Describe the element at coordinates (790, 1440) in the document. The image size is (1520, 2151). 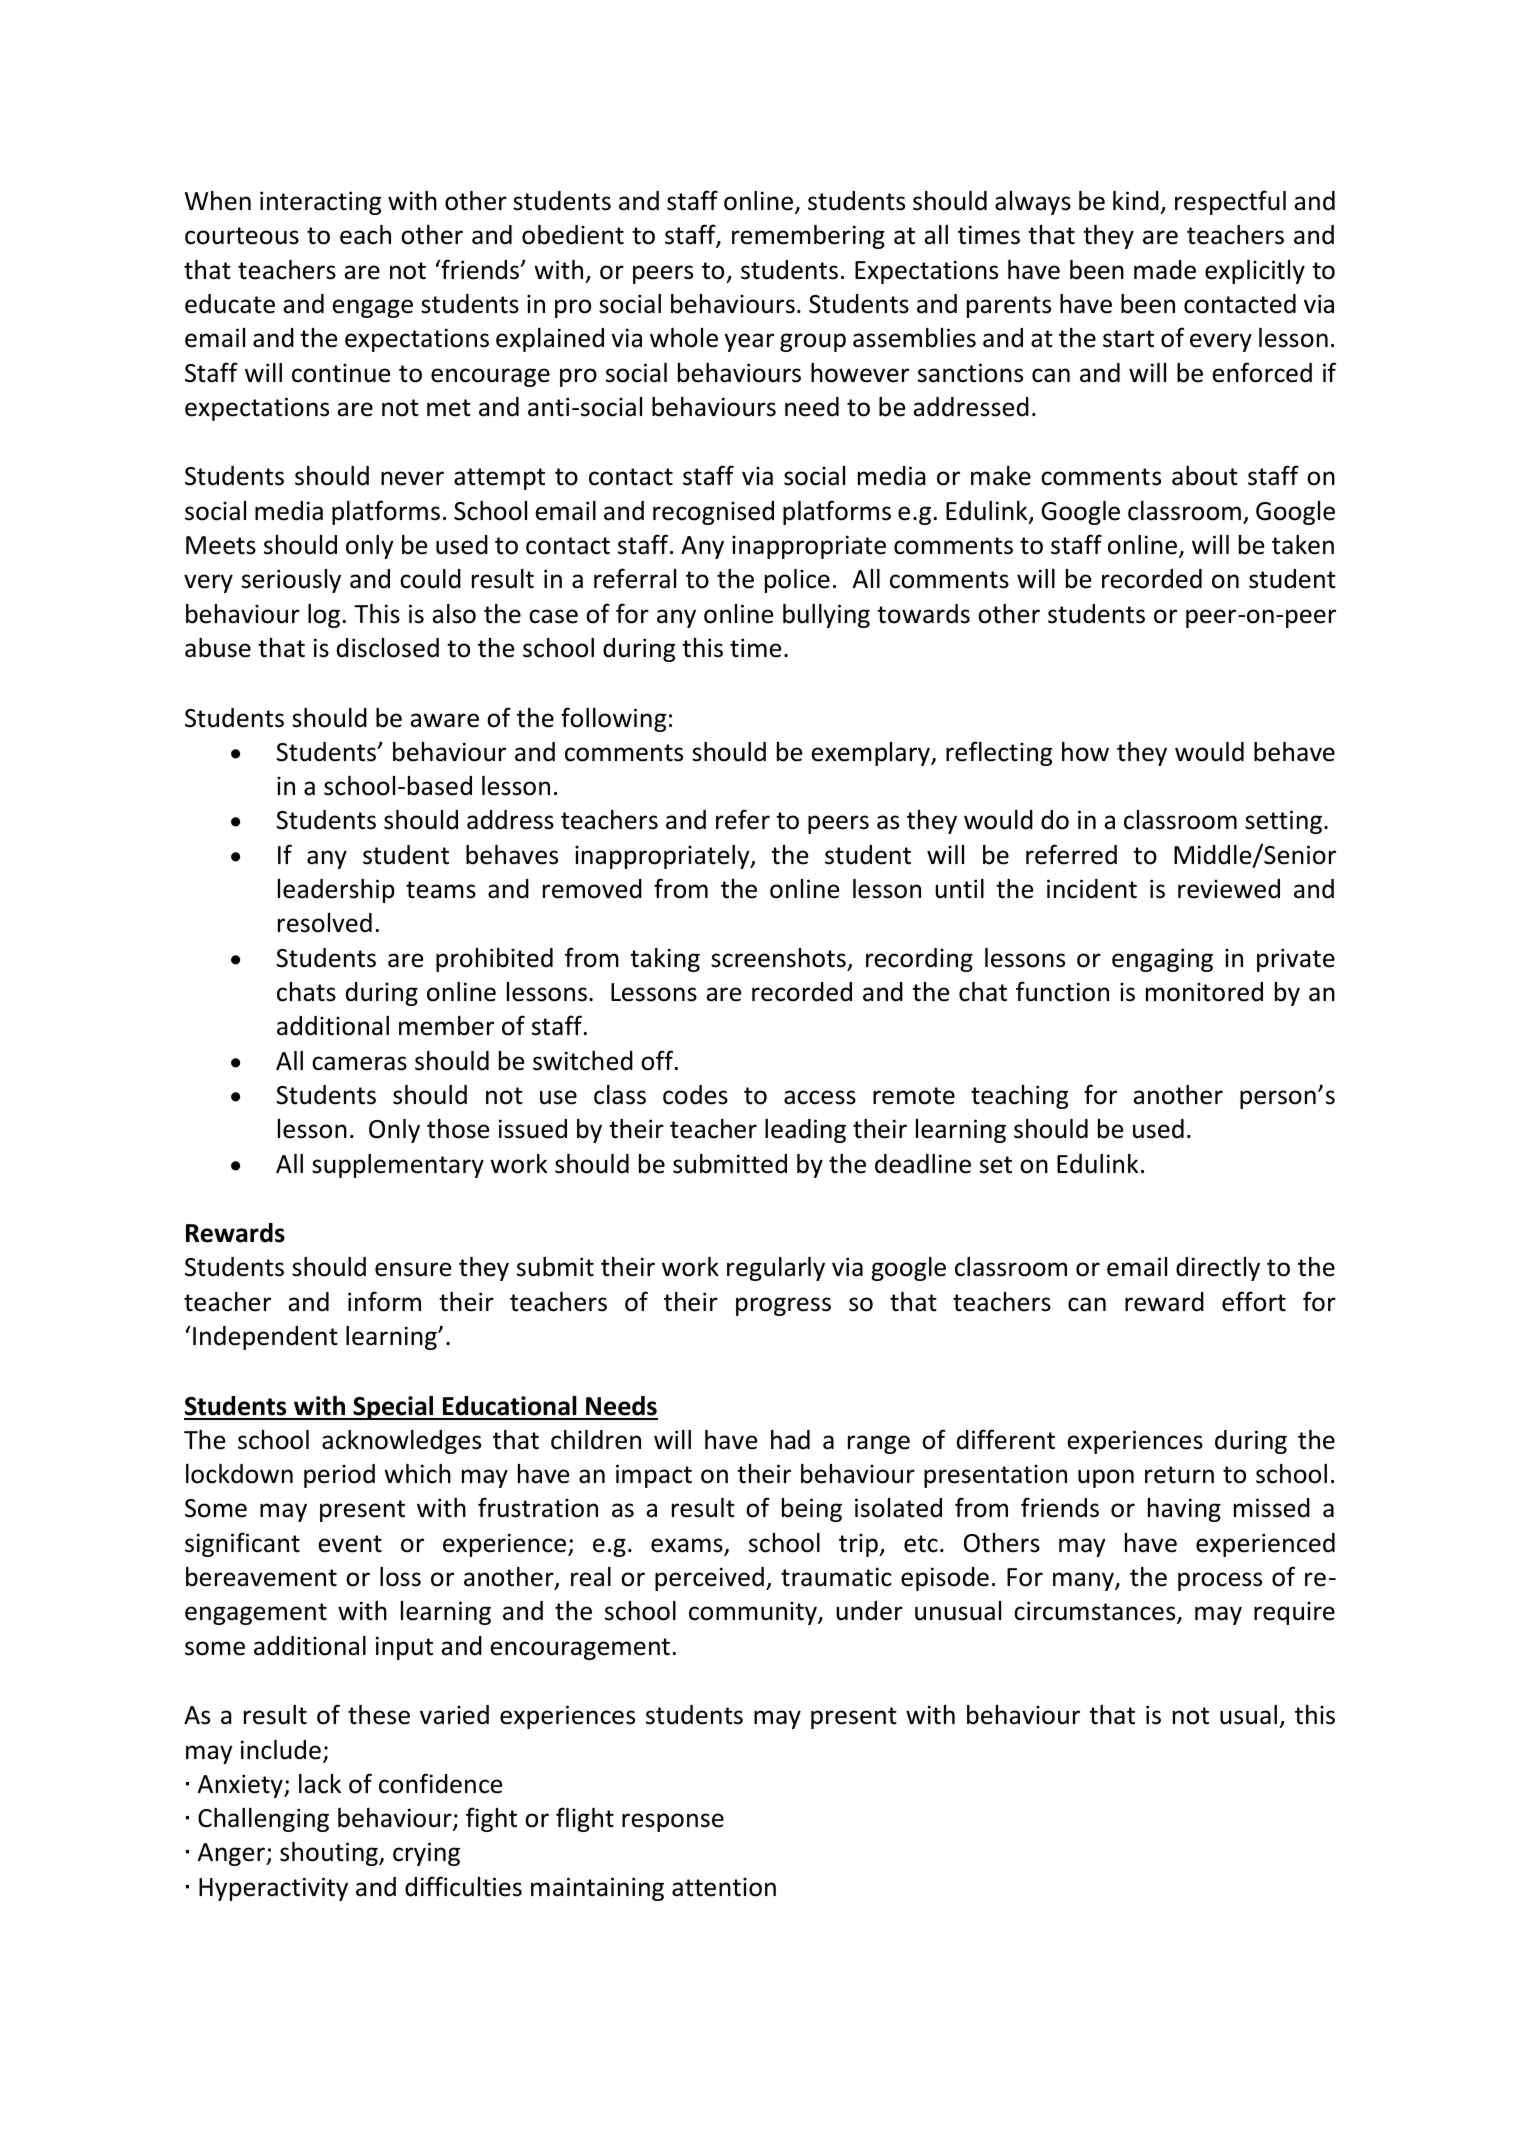
I see `had` at that location.
